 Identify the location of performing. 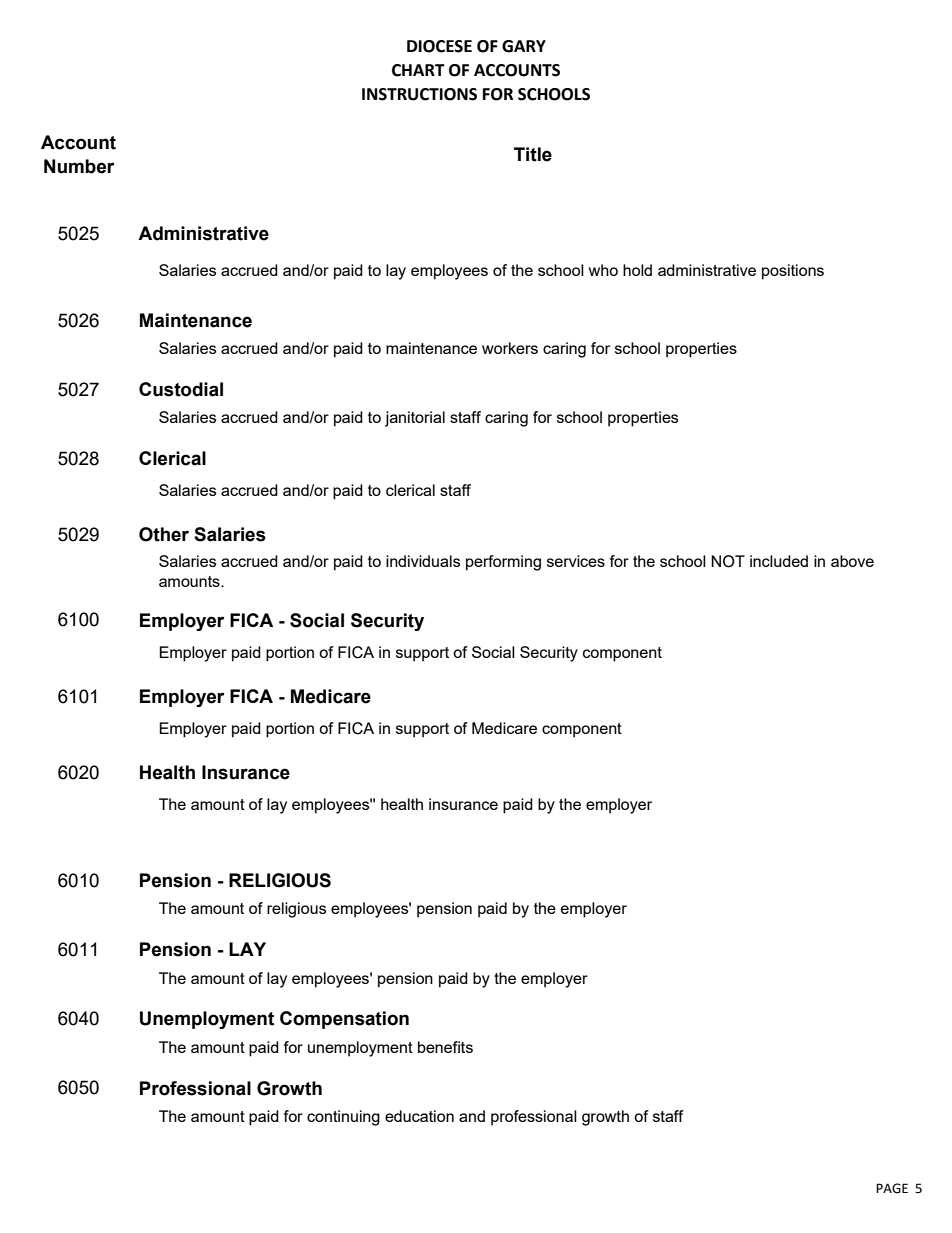
(503, 563).
